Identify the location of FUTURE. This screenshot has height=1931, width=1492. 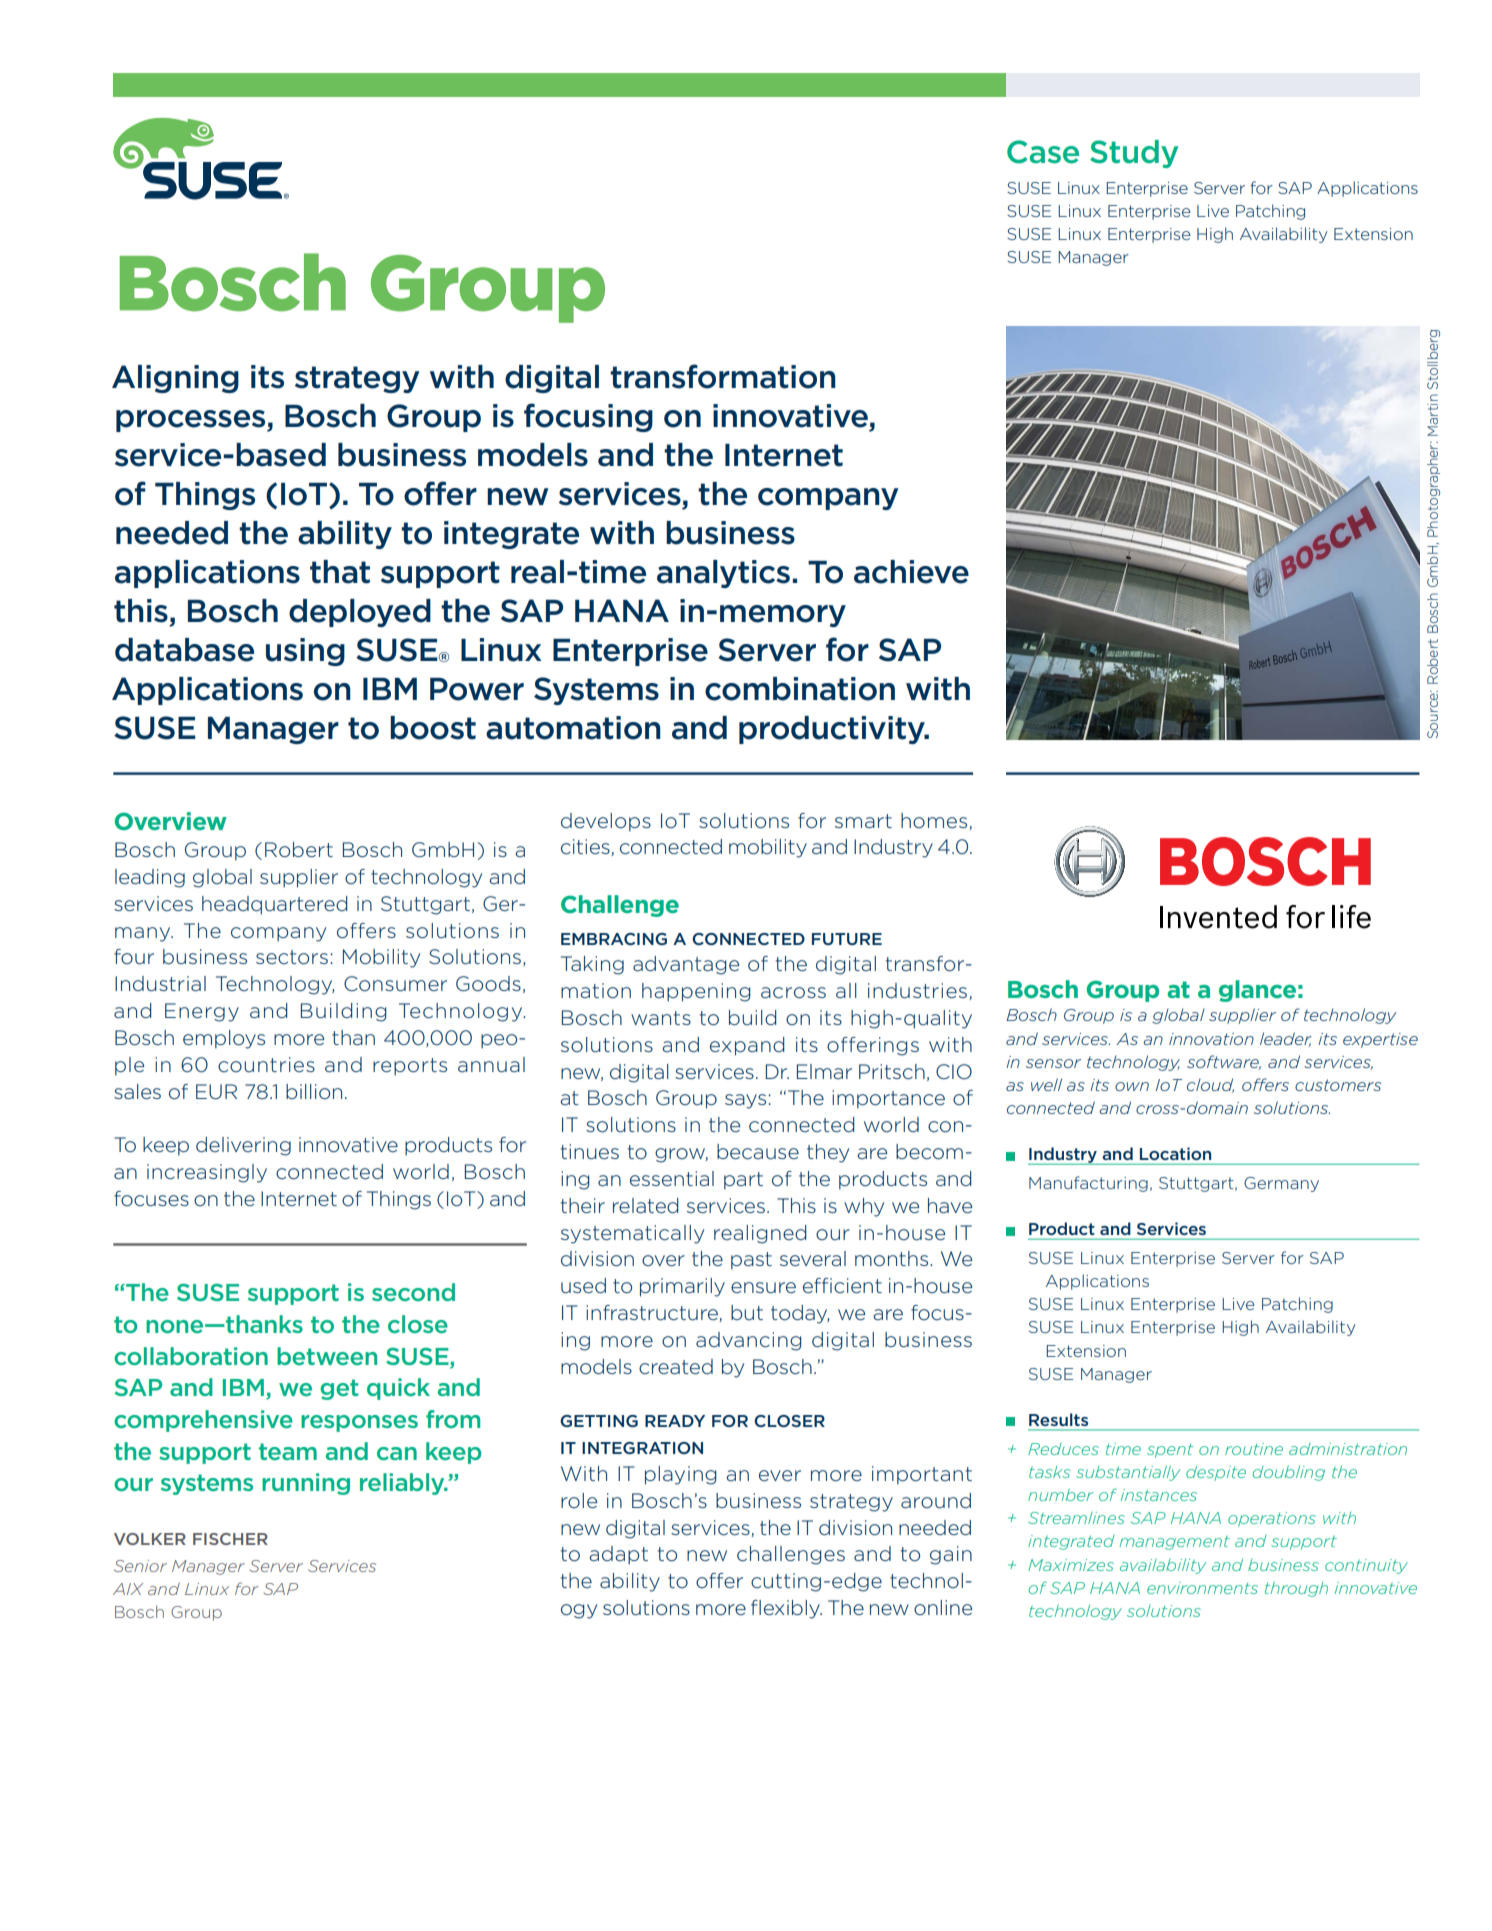
(847, 939).
